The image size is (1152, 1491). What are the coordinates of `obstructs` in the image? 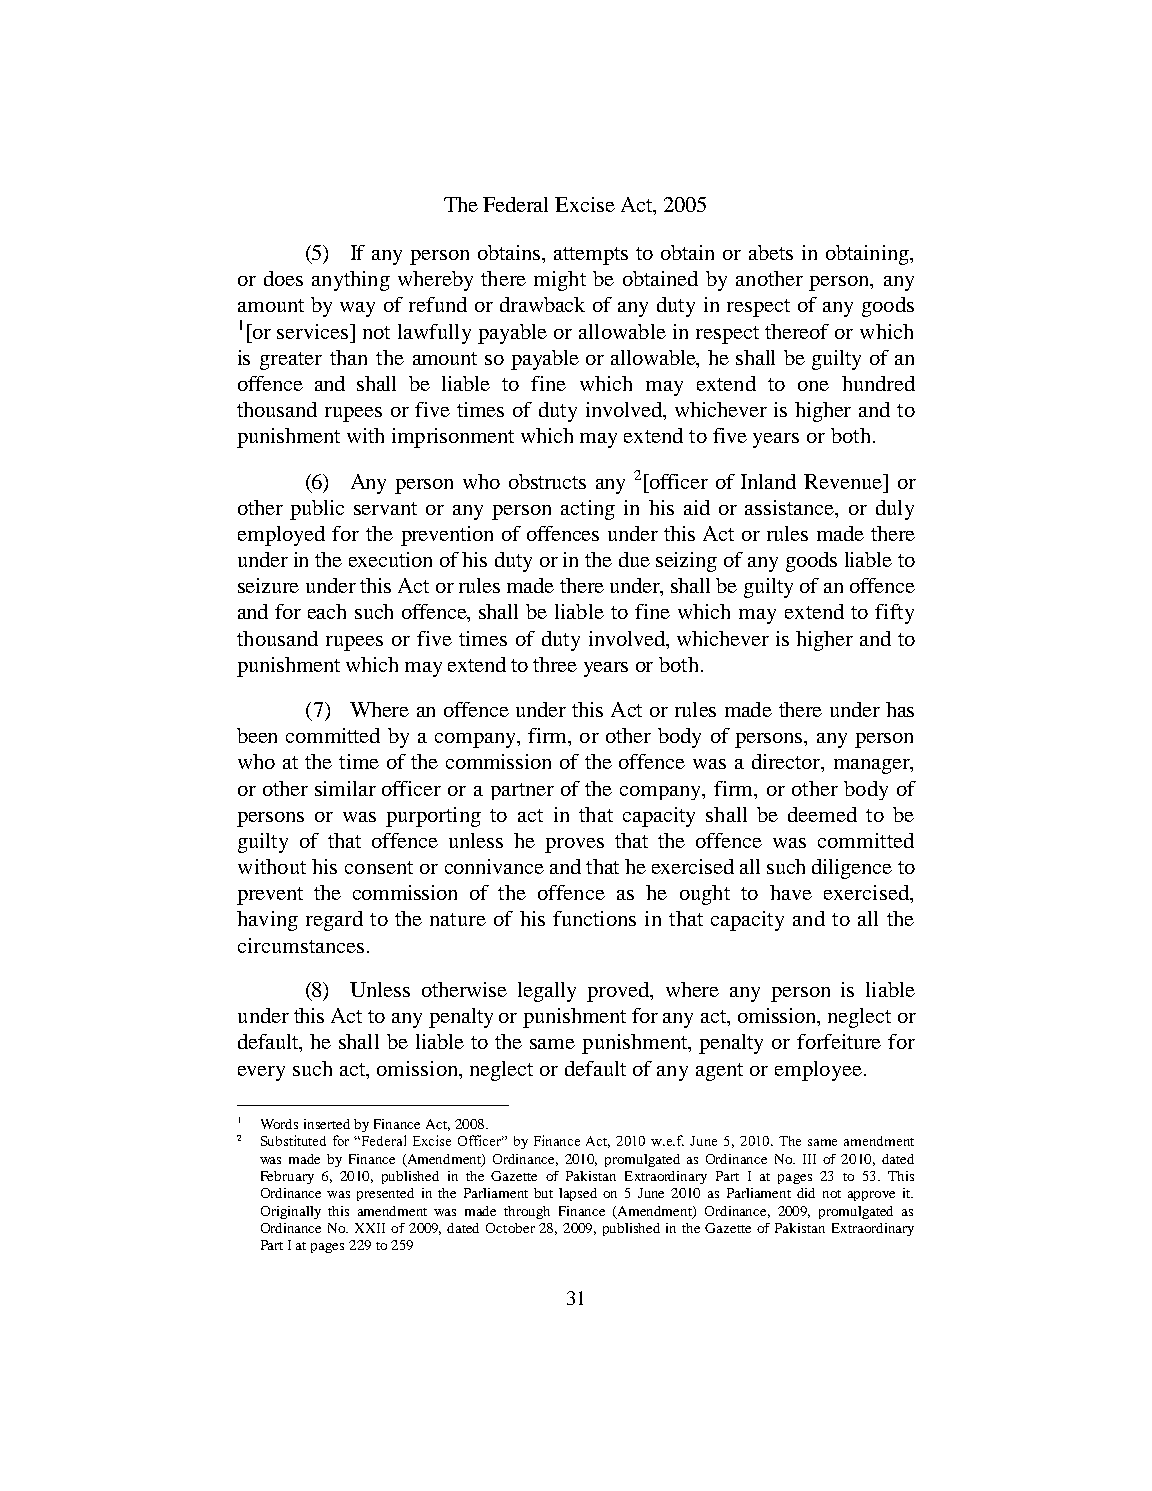 It's located at (547, 481).
